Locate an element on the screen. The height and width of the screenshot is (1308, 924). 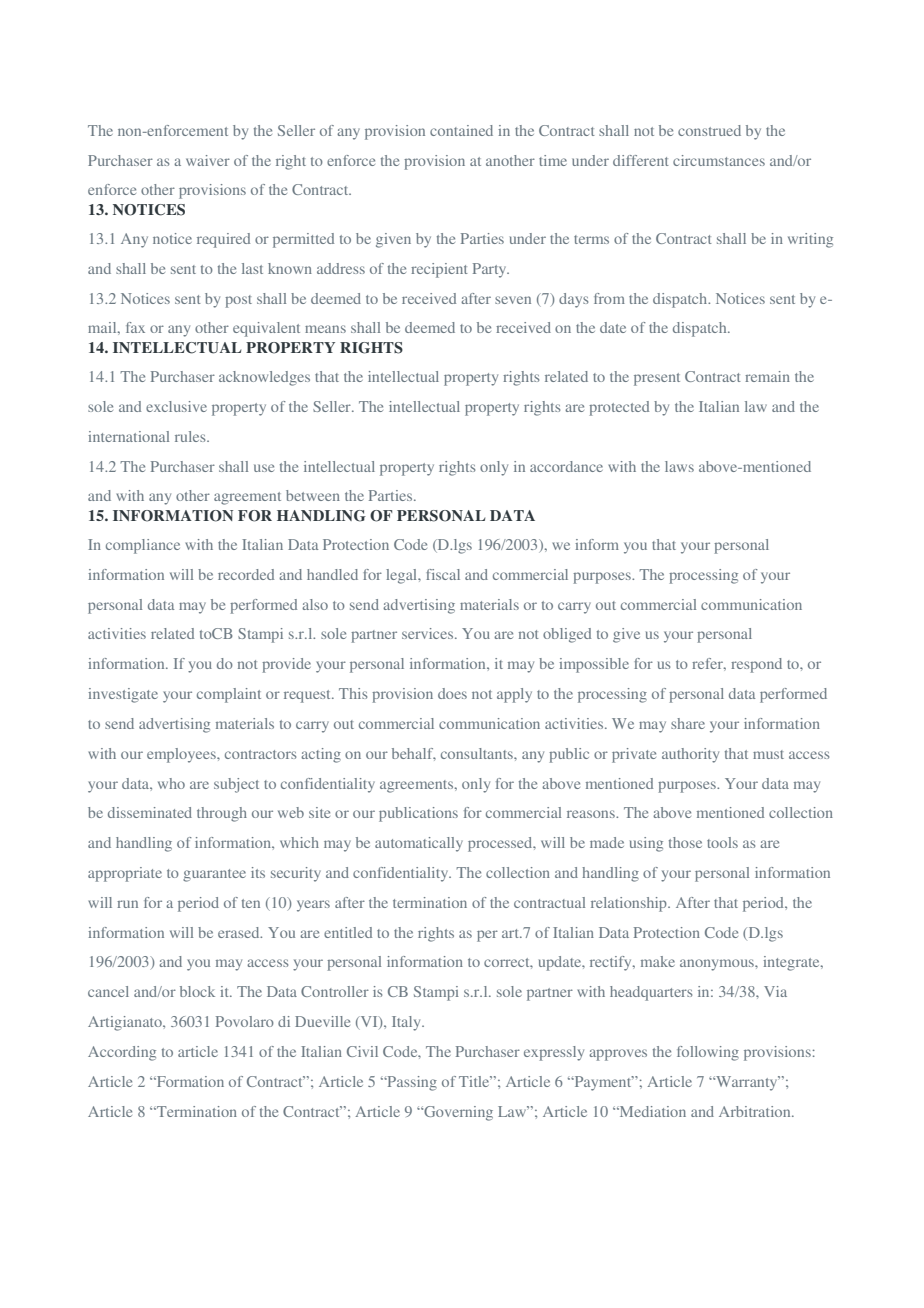
seven is located at coordinates (513, 300).
